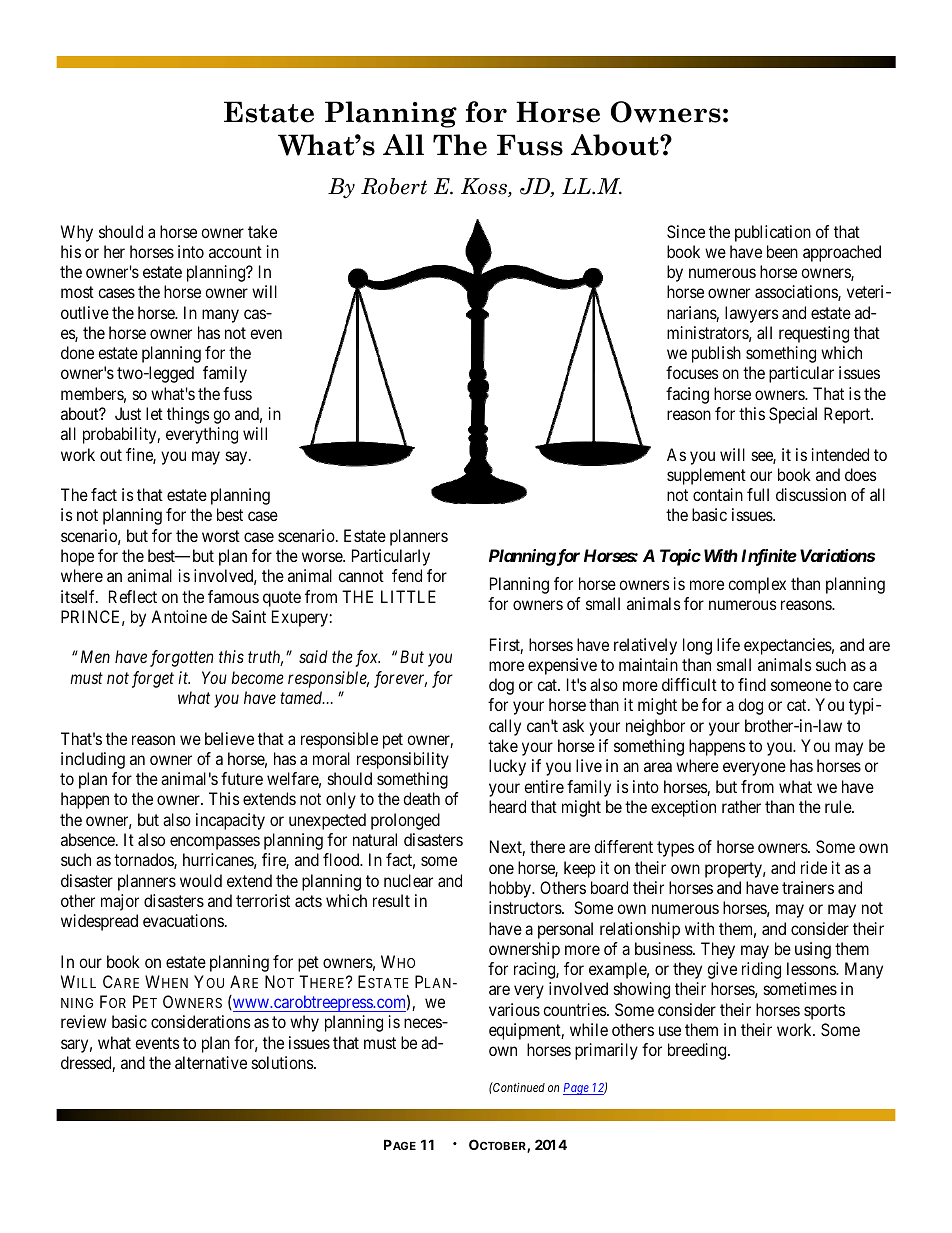 The image size is (952, 1233). I want to click on say, so click(238, 458).
